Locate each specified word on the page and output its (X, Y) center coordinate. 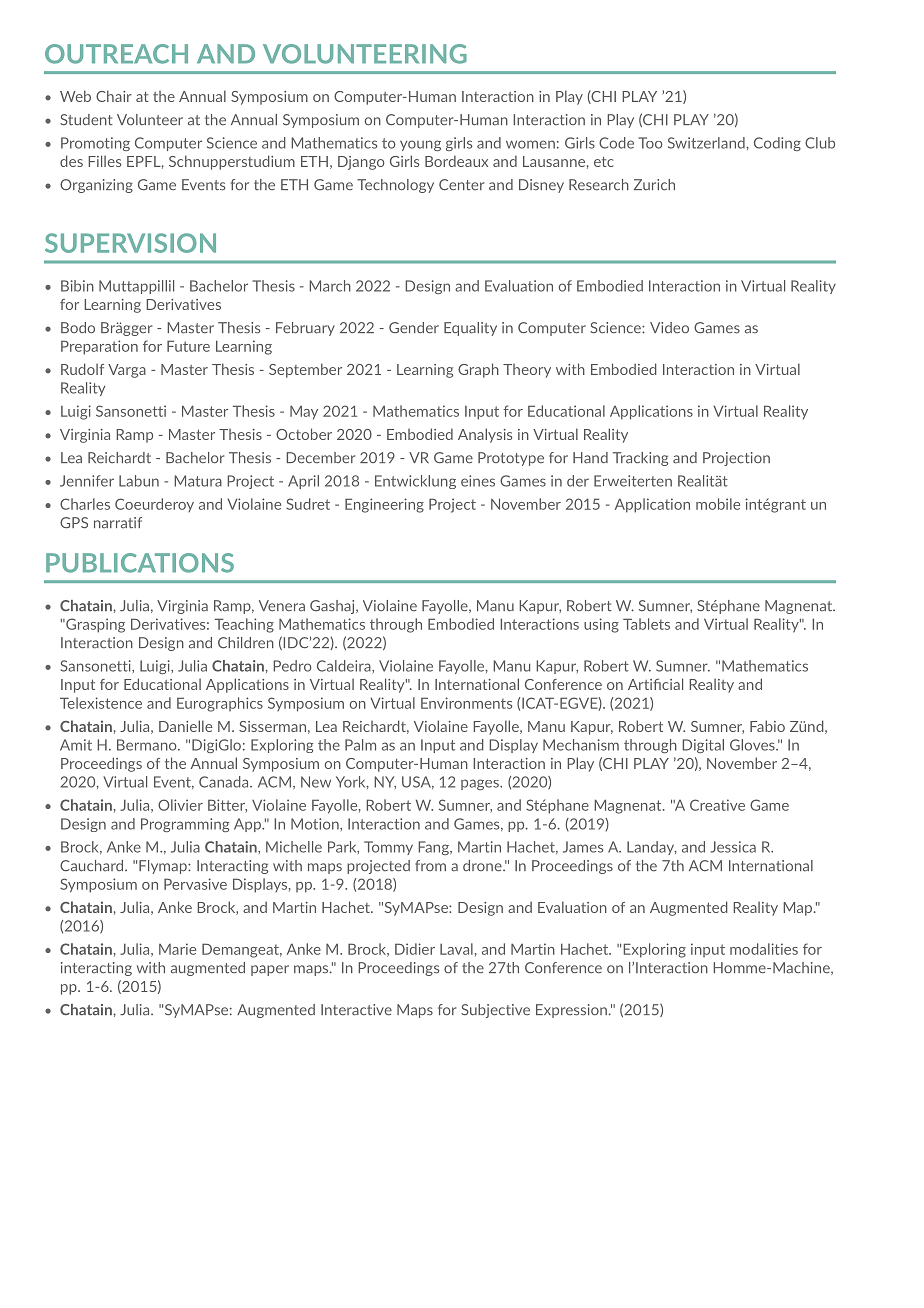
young (420, 145)
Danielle (185, 726)
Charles (85, 504)
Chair (114, 96)
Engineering (384, 505)
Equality (470, 329)
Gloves (753, 745)
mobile (718, 504)
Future (188, 346)
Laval (456, 949)
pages (481, 784)
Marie (177, 949)
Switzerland (707, 143)
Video (669, 328)
